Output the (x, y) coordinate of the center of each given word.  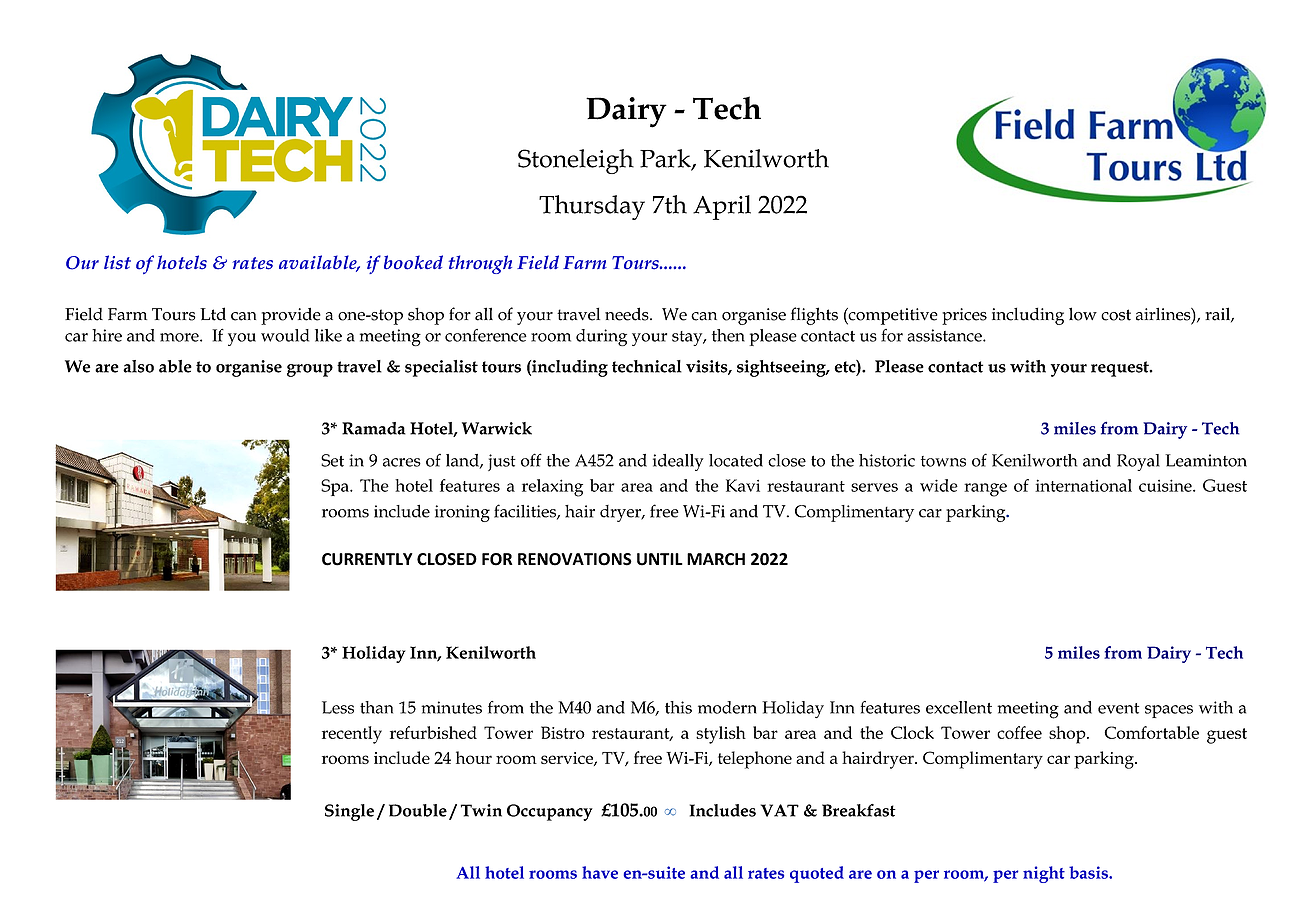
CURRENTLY (367, 559)
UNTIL (660, 559)
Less (338, 707)
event (1118, 708)
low (1083, 314)
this (678, 707)
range (985, 490)
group (310, 370)
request (1121, 369)
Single (349, 812)
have (600, 872)
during (601, 337)
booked (413, 262)
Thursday (592, 207)
